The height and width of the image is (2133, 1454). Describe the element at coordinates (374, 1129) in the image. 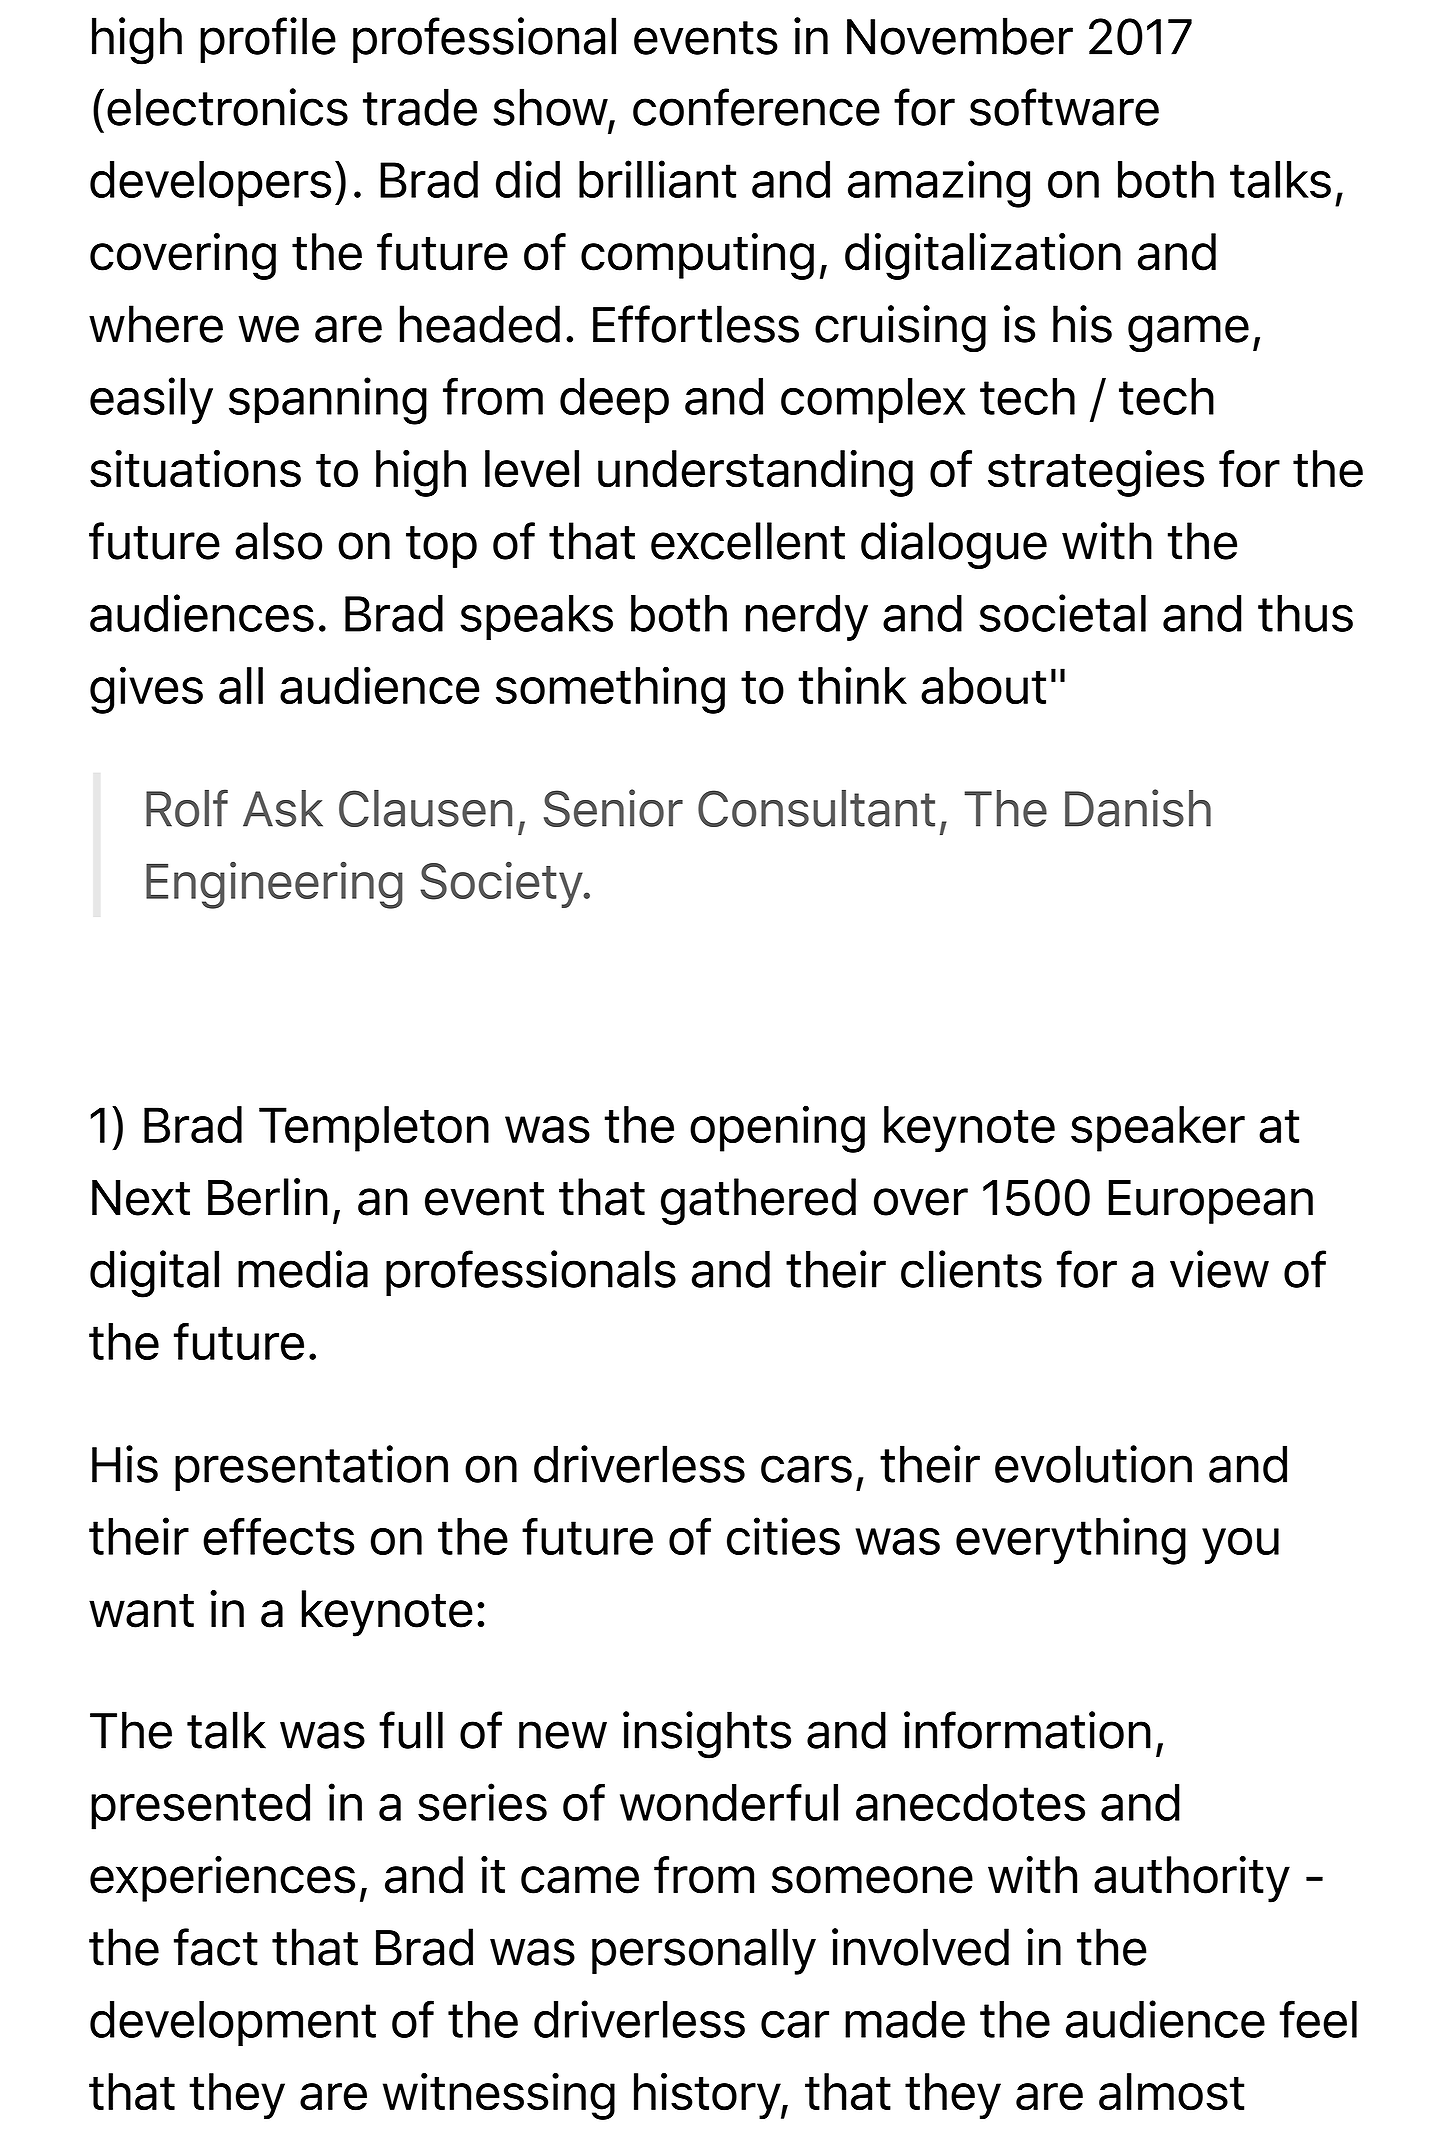

I see `Templeton` at that location.
